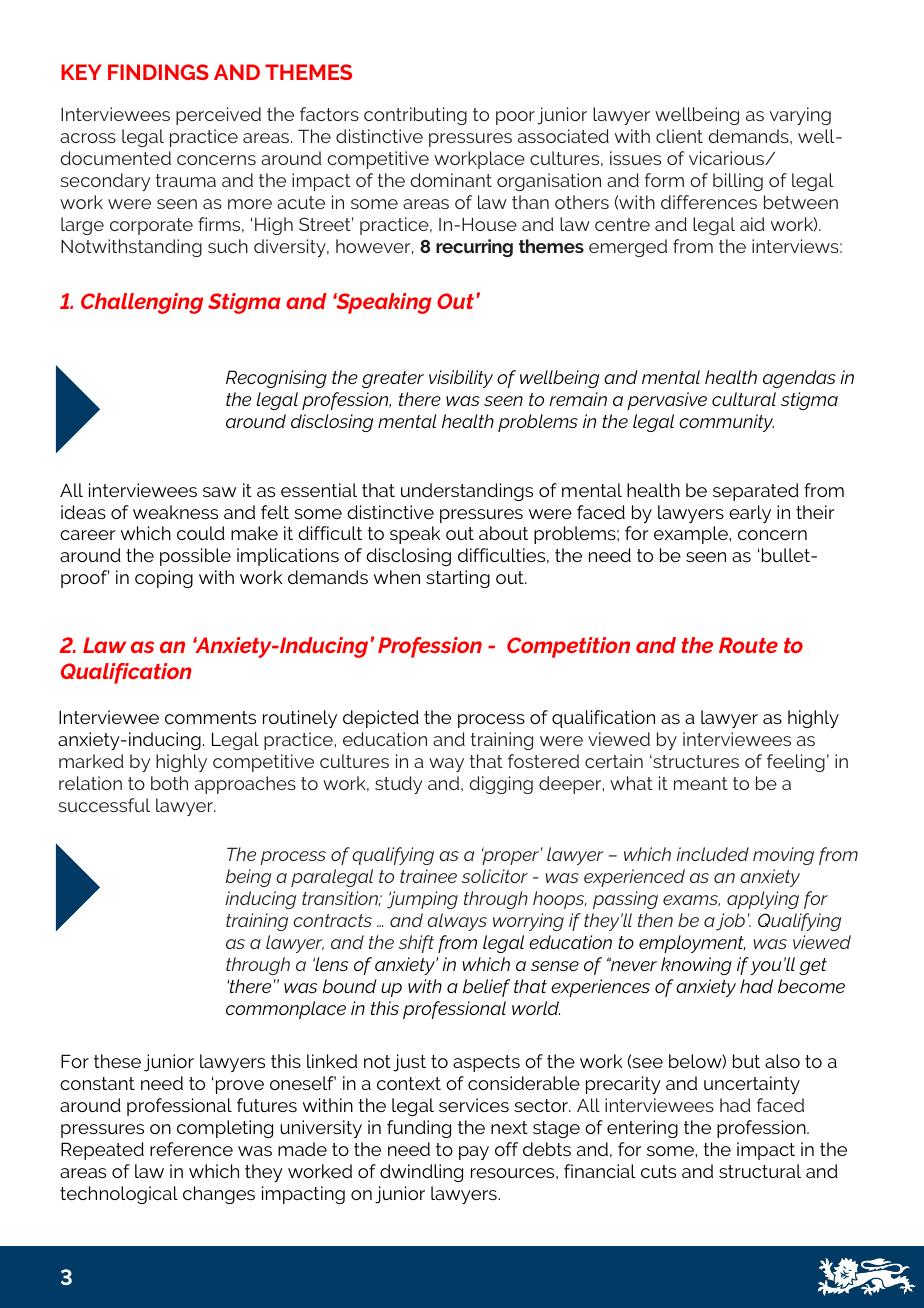  I want to click on Route, so click(748, 645).
